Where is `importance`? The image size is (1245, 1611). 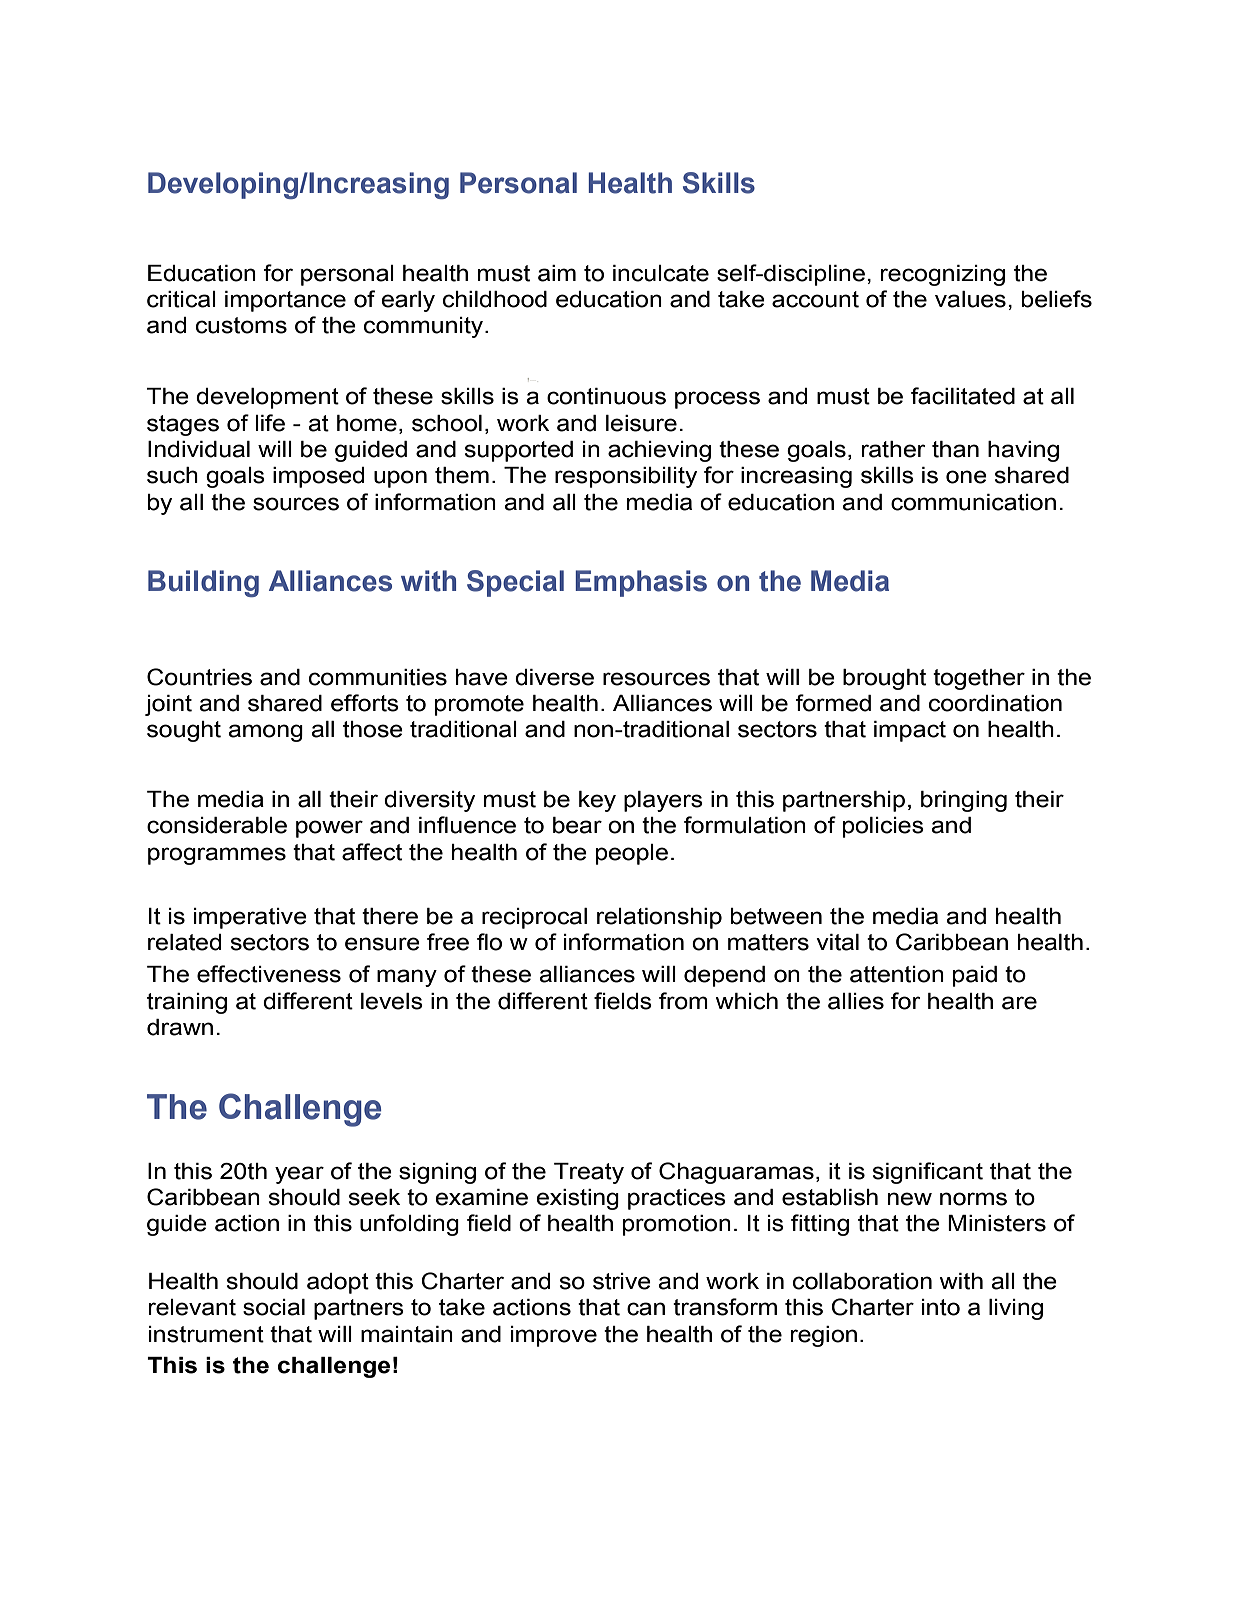
importance is located at coordinates (285, 301).
